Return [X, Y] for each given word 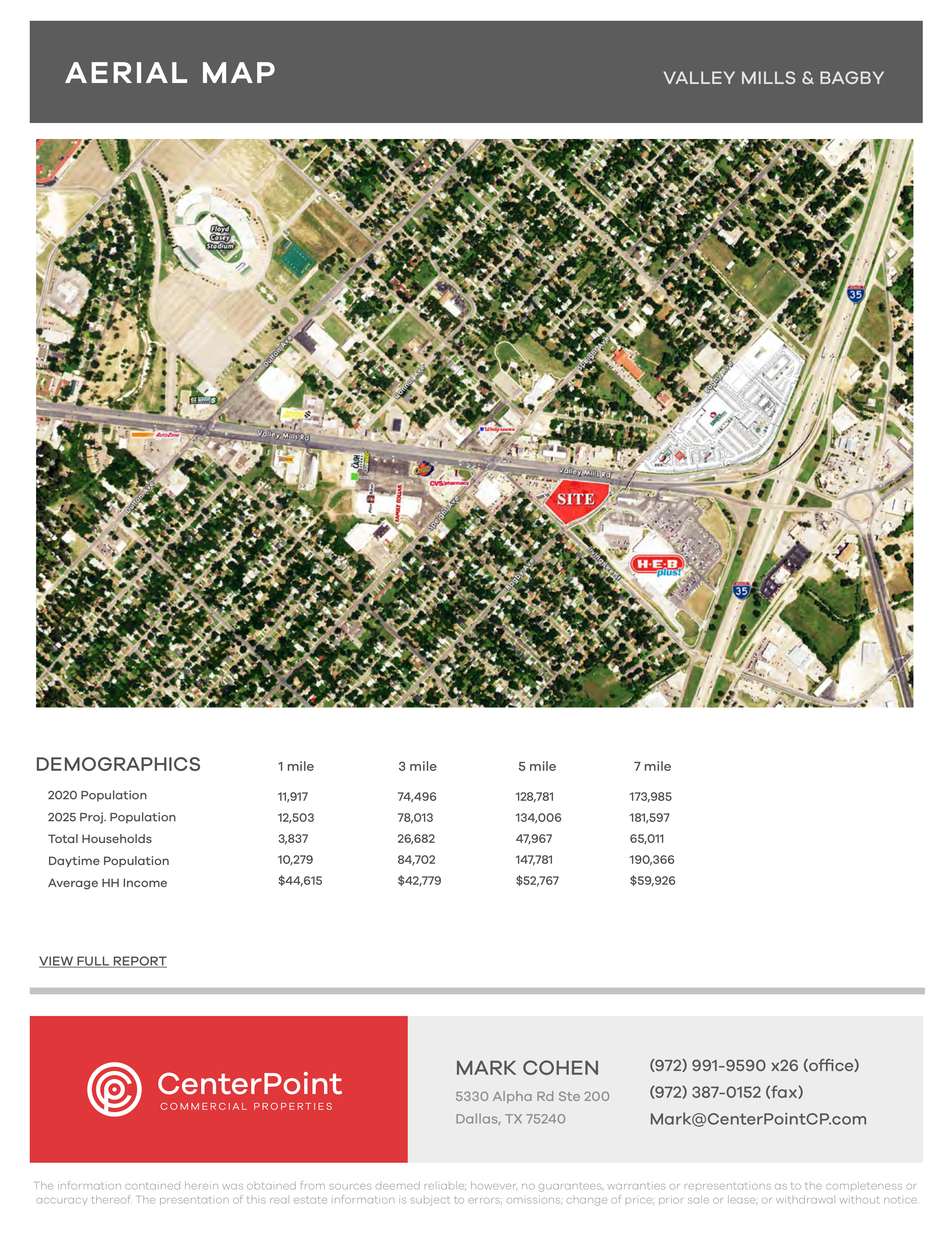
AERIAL [126, 72]
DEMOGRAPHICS [118, 764]
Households [117, 838]
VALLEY [699, 77]
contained [152, 1186]
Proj [92, 818]
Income [145, 882]
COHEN [560, 1067]
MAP [239, 72]
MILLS [768, 77]
